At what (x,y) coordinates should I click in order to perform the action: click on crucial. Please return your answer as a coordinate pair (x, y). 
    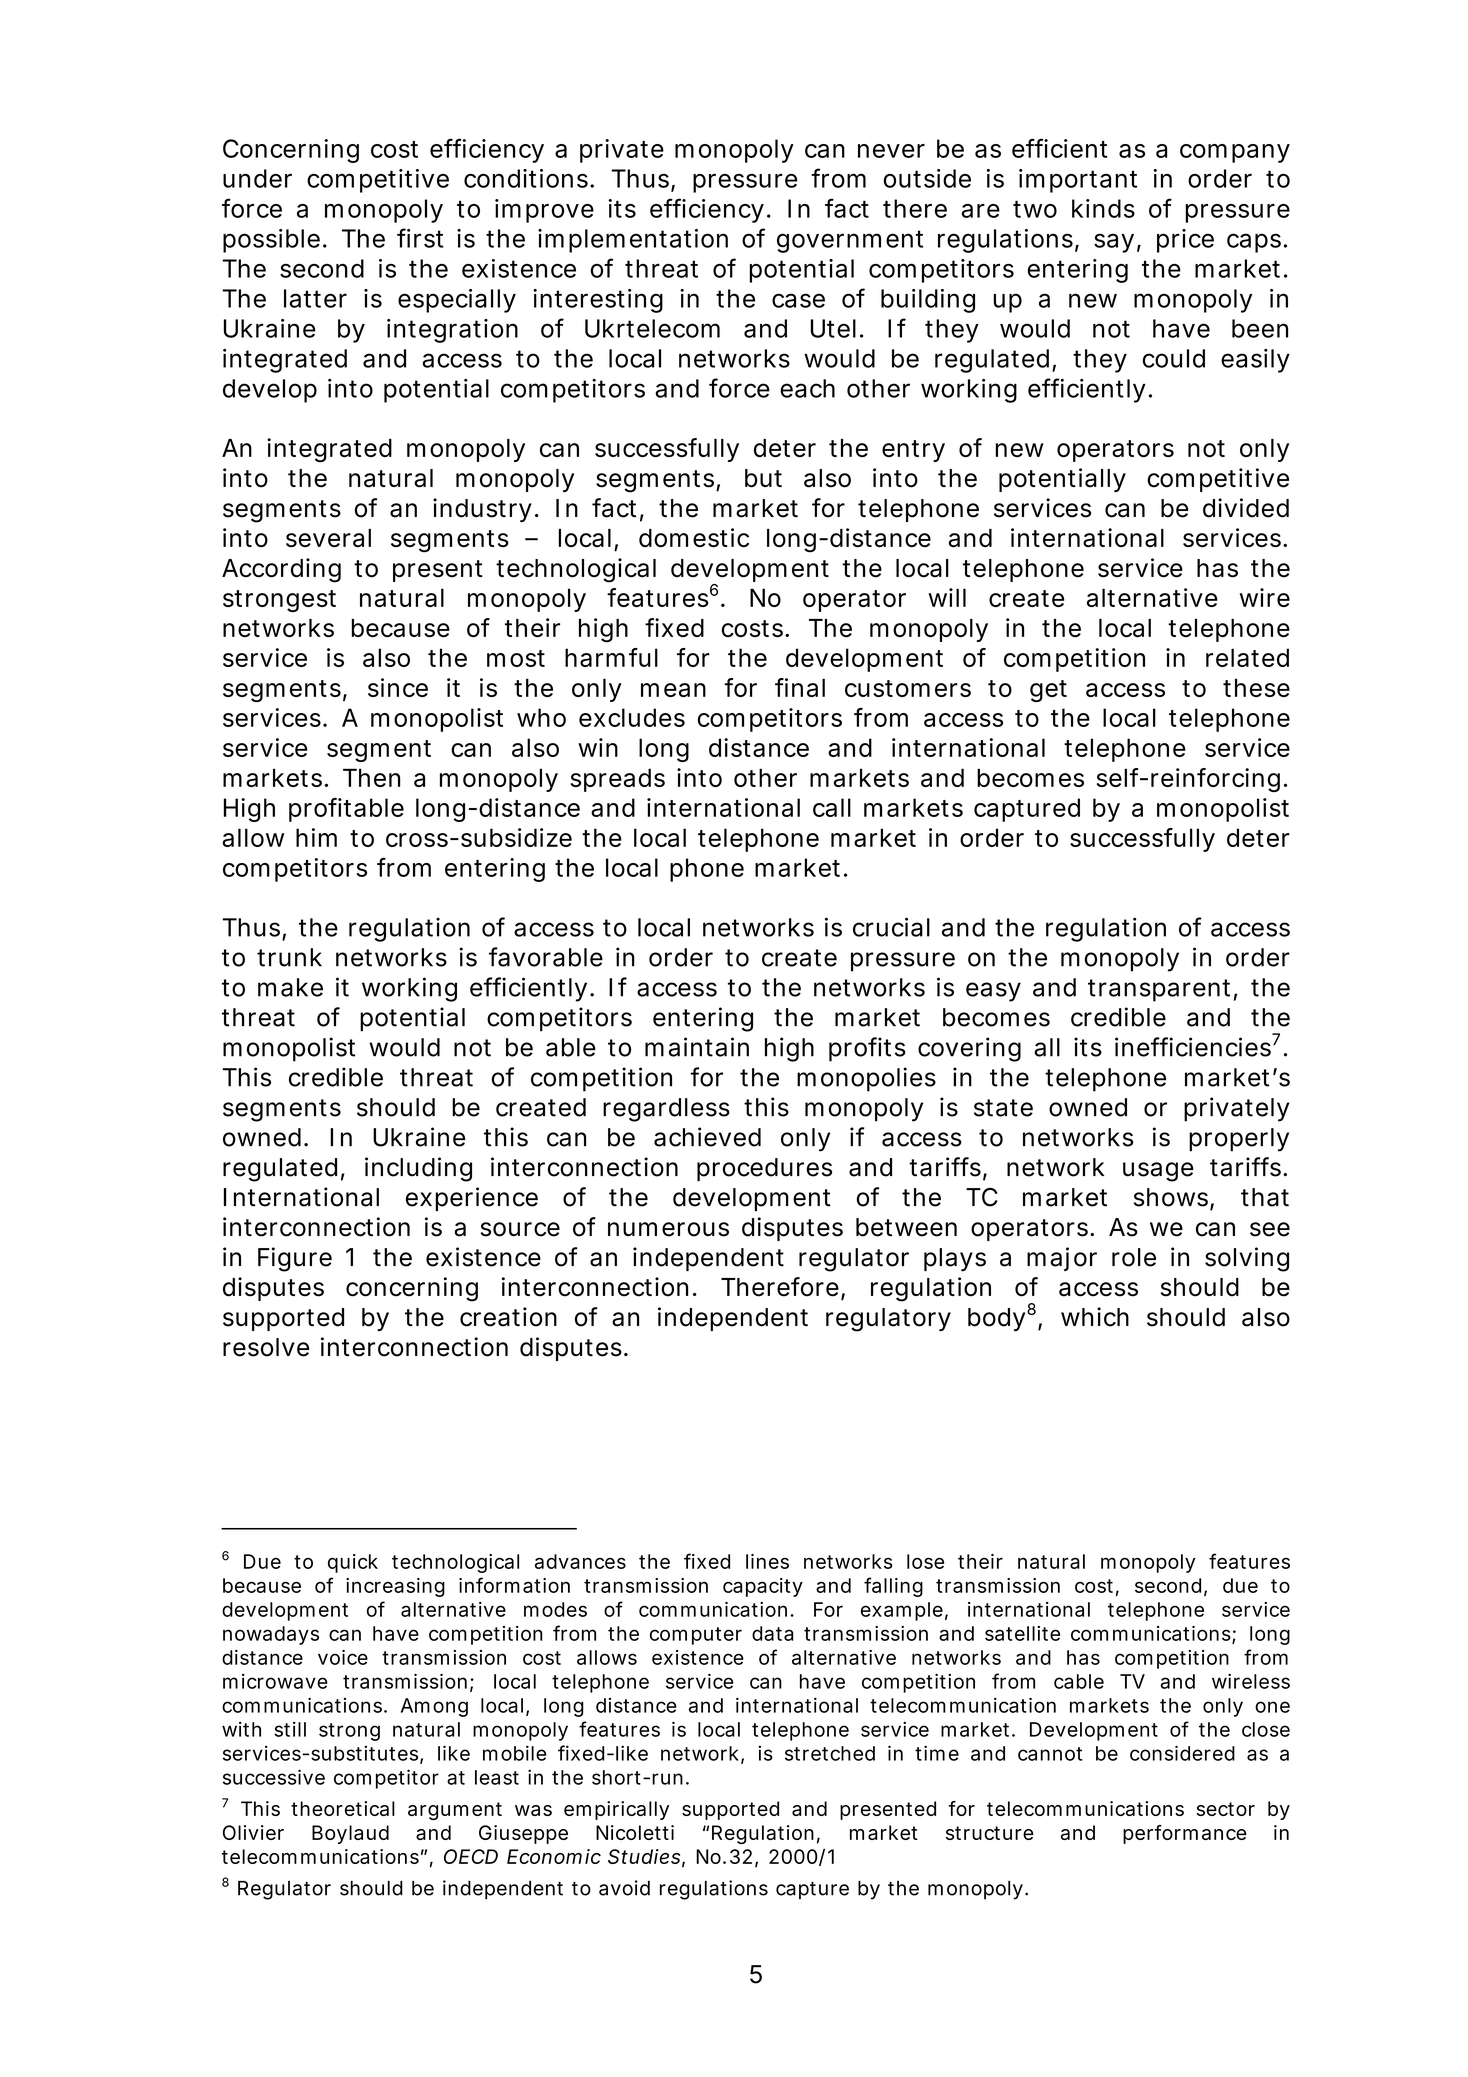
    Looking at the image, I should click on (891, 927).
